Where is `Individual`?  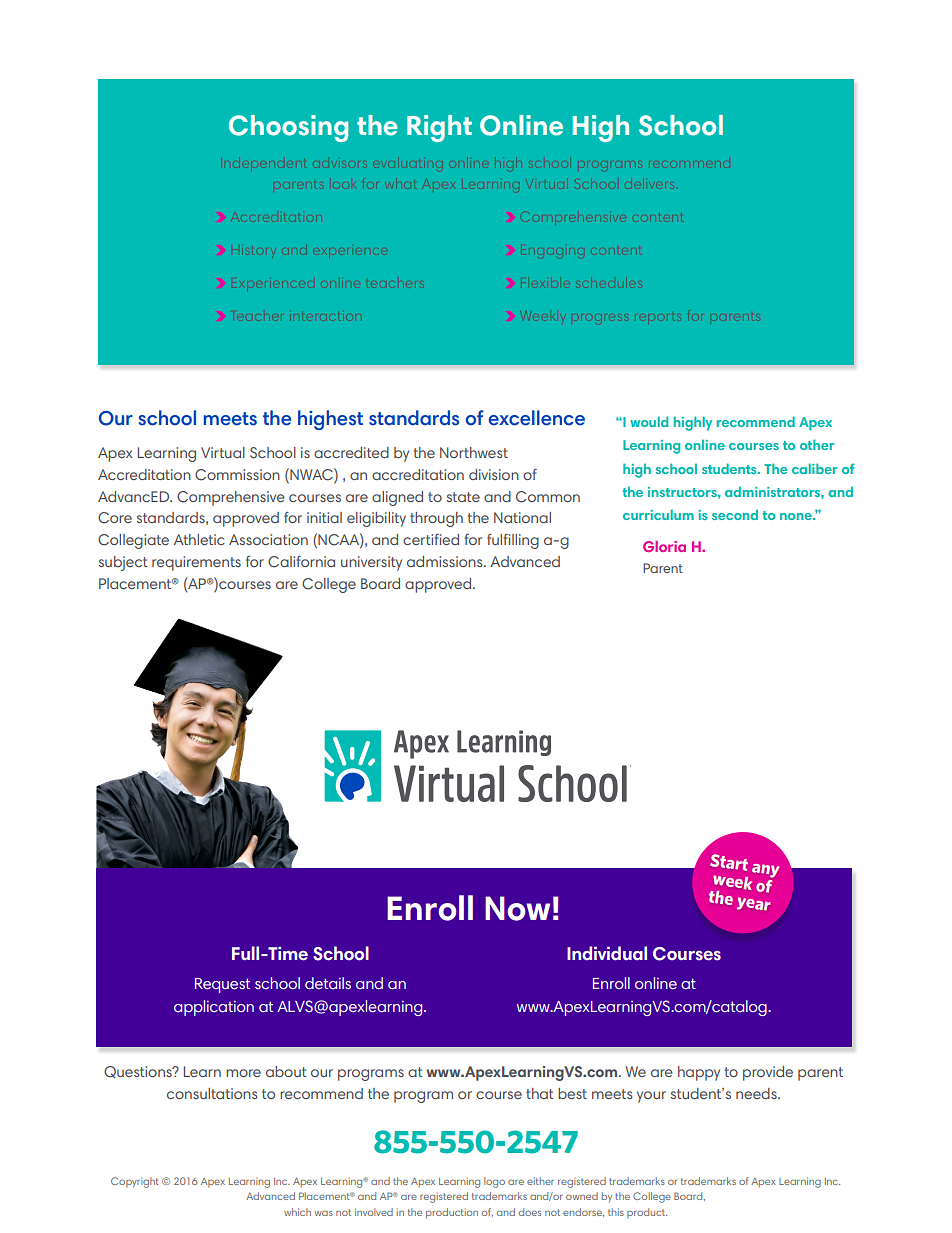
Individual is located at coordinates (607, 953).
